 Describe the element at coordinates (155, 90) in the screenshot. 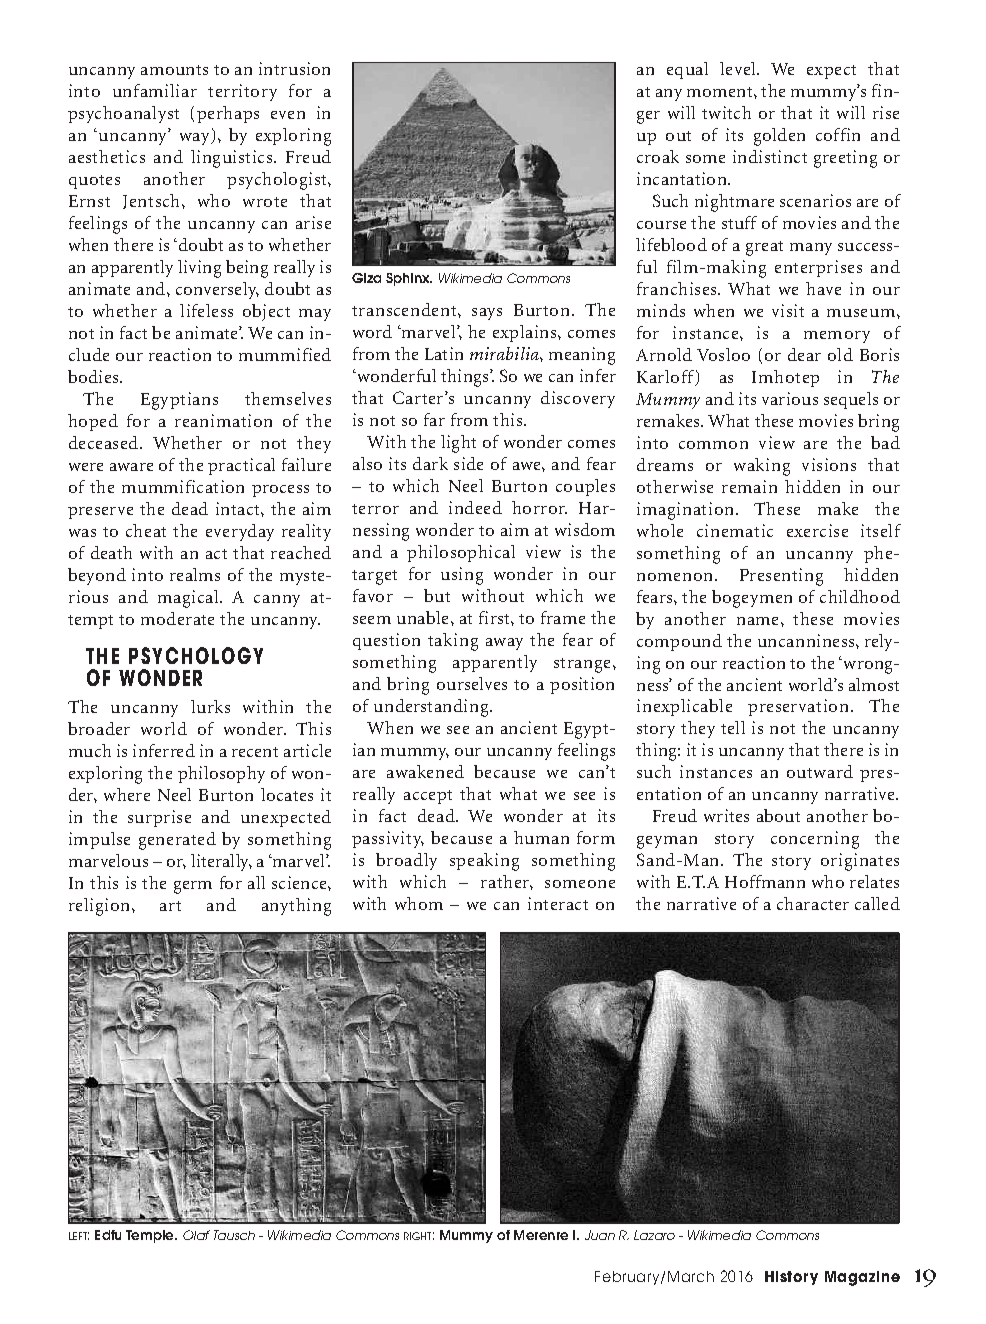

I see `unfamiliar` at that location.
